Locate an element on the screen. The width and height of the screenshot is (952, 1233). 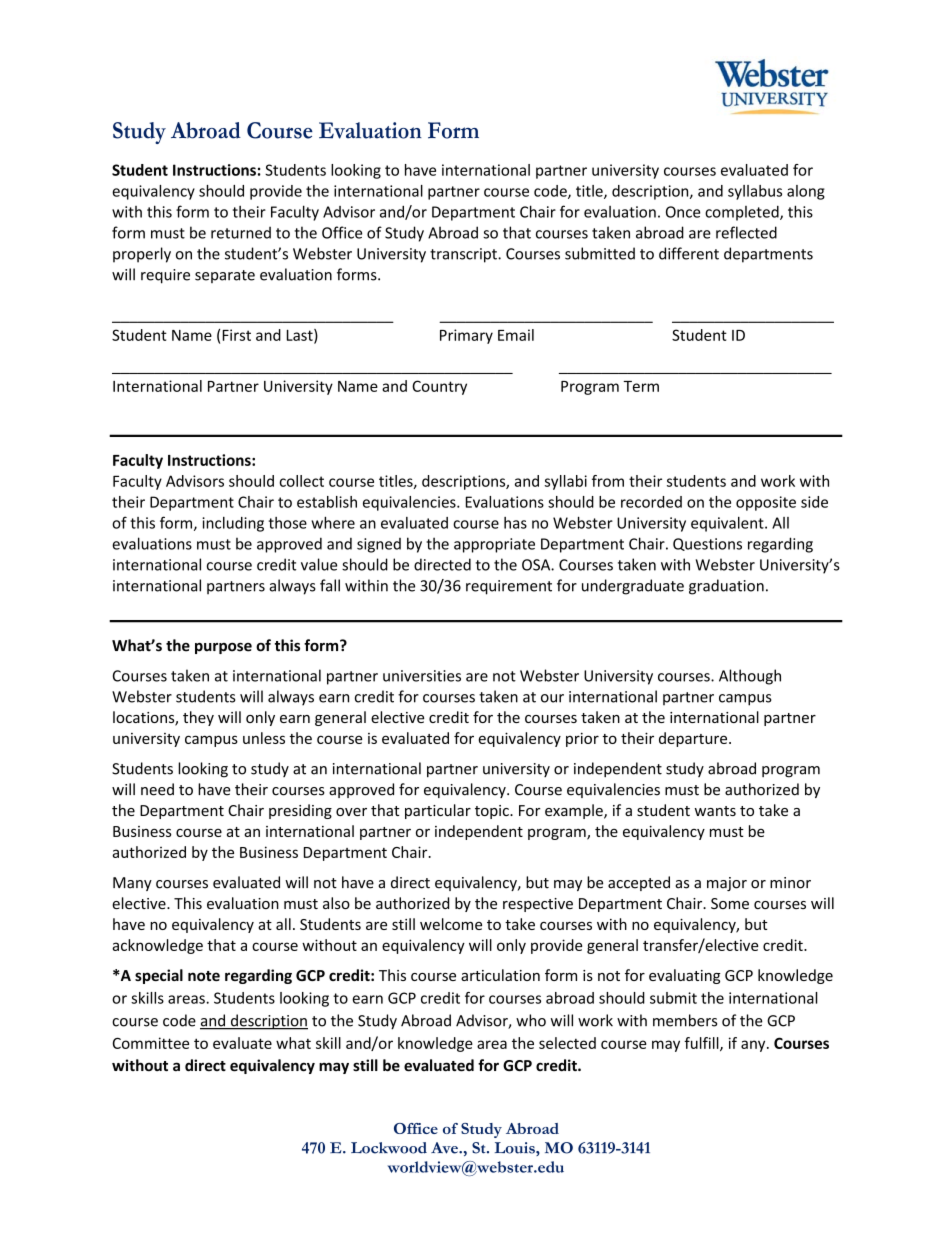
welcome is located at coordinates (451, 924).
